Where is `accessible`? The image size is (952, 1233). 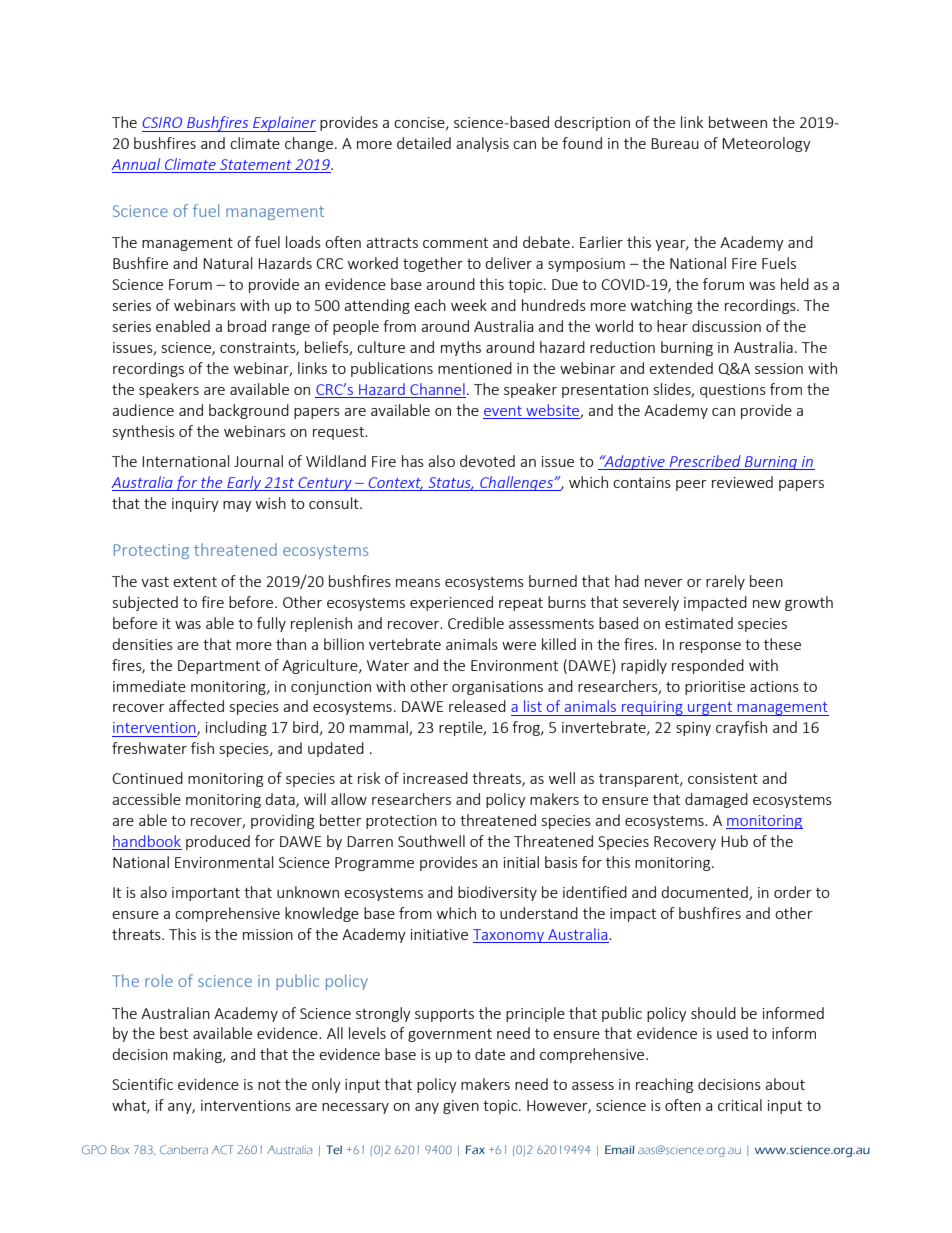 accessible is located at coordinates (146, 799).
